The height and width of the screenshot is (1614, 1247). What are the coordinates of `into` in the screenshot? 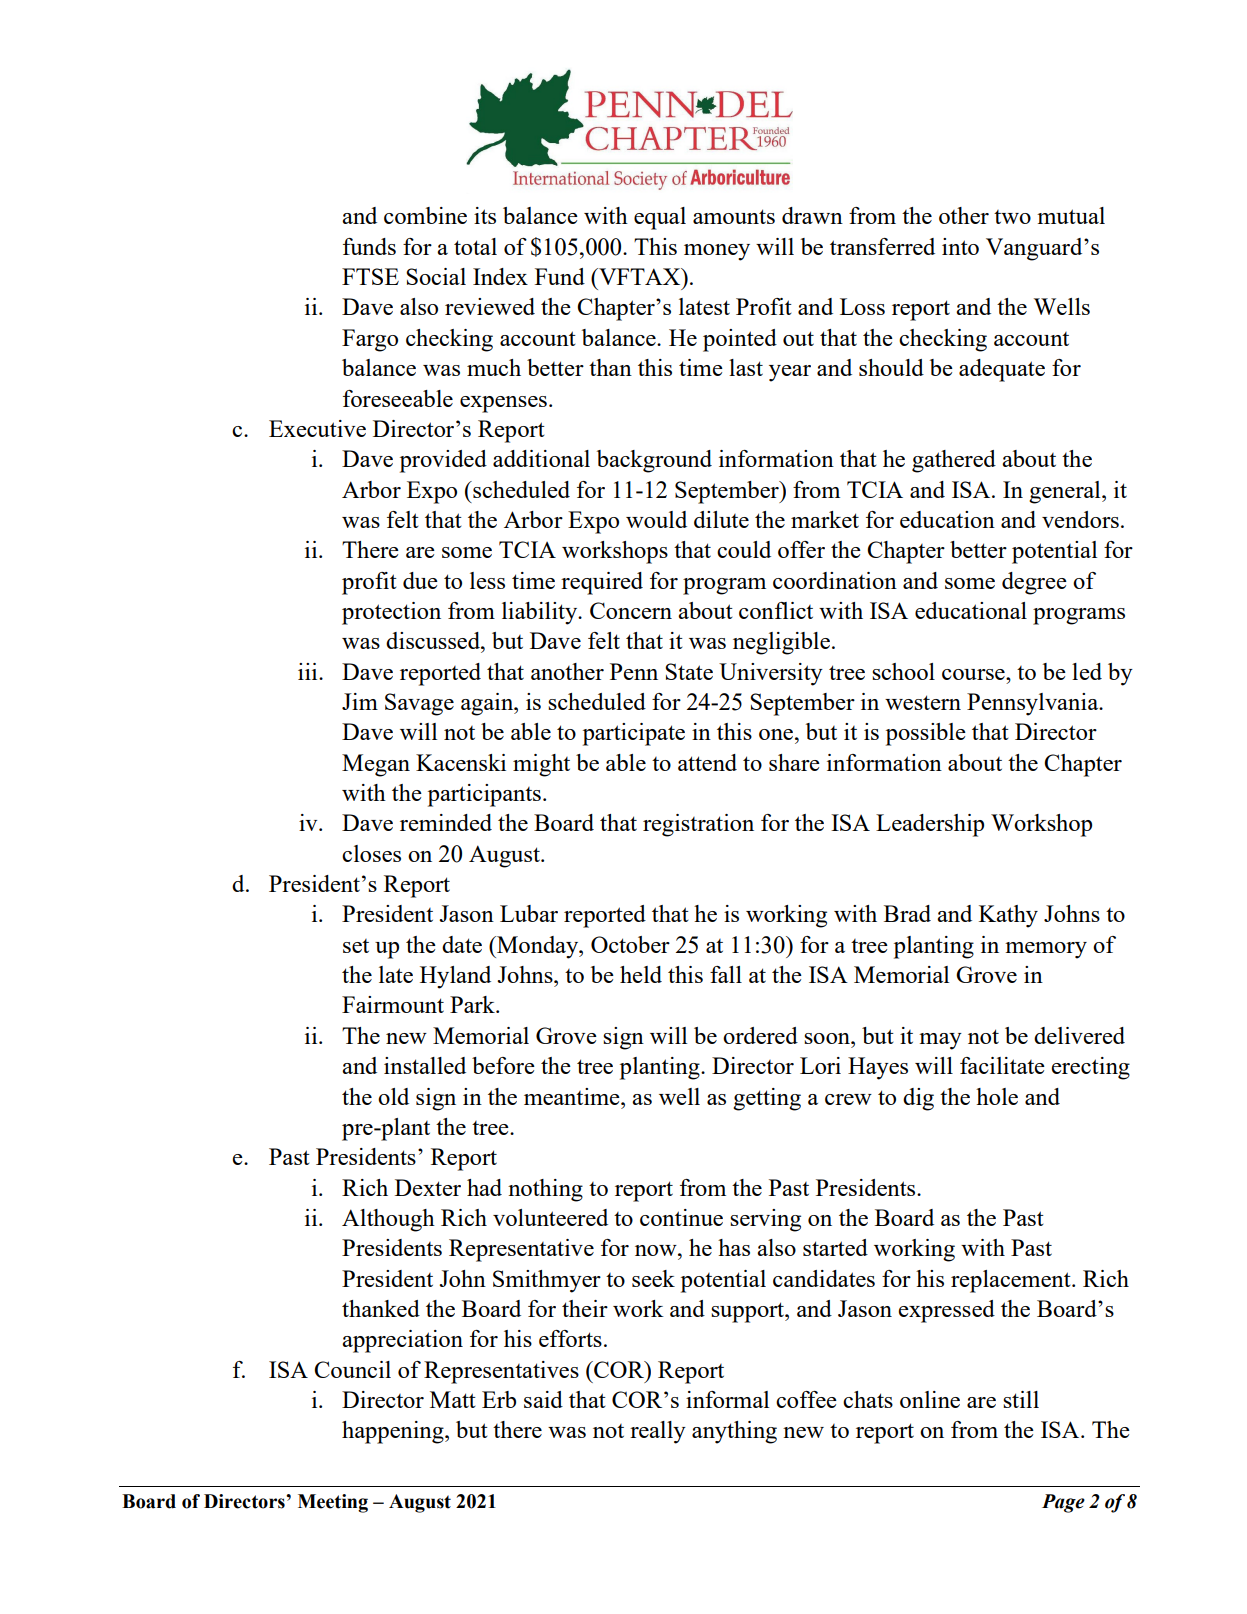 It's located at (960, 246).
